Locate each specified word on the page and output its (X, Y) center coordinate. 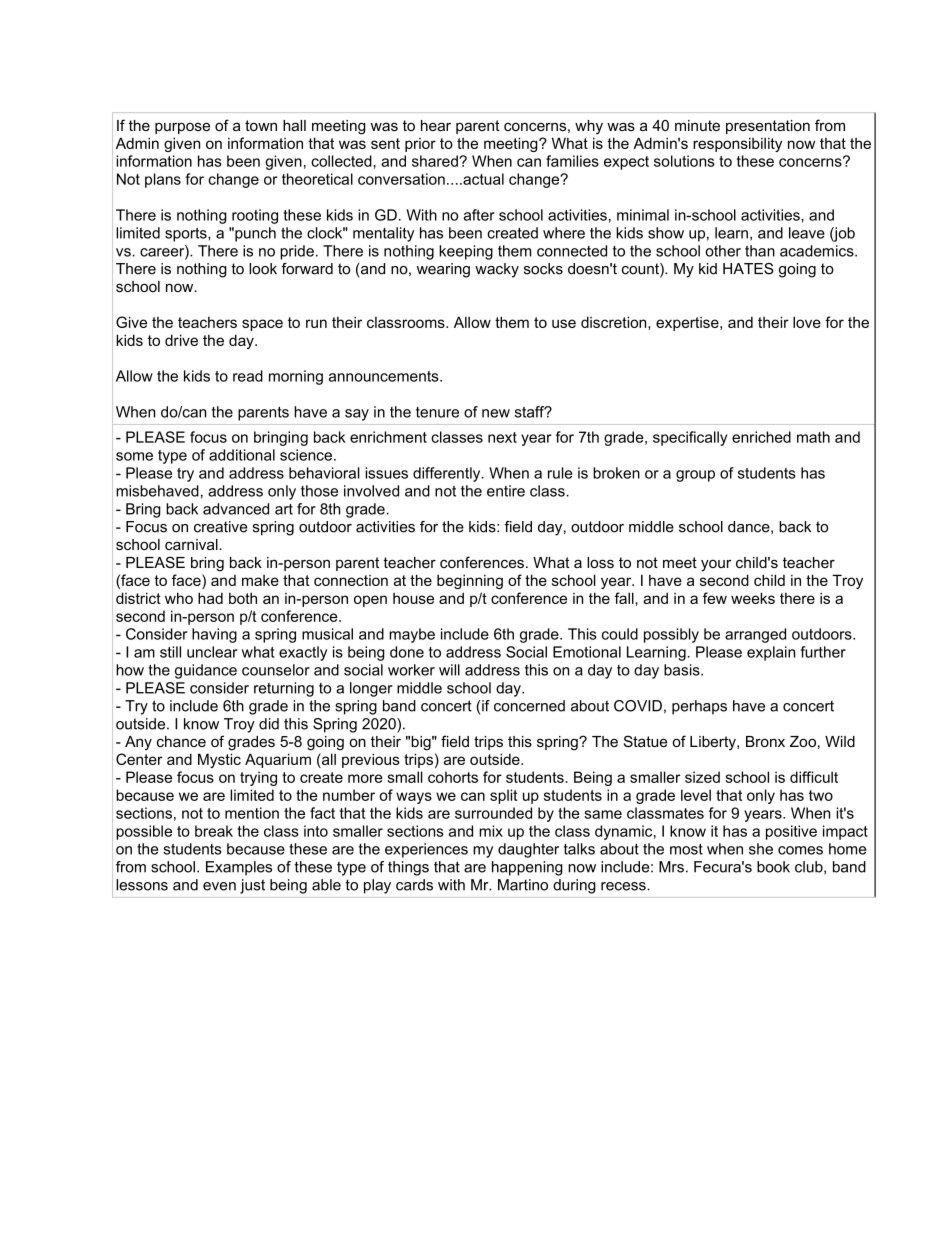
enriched (761, 437)
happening (527, 868)
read (248, 376)
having (214, 635)
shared (436, 161)
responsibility (737, 144)
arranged (755, 635)
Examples (239, 868)
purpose (182, 128)
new (496, 413)
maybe (412, 635)
